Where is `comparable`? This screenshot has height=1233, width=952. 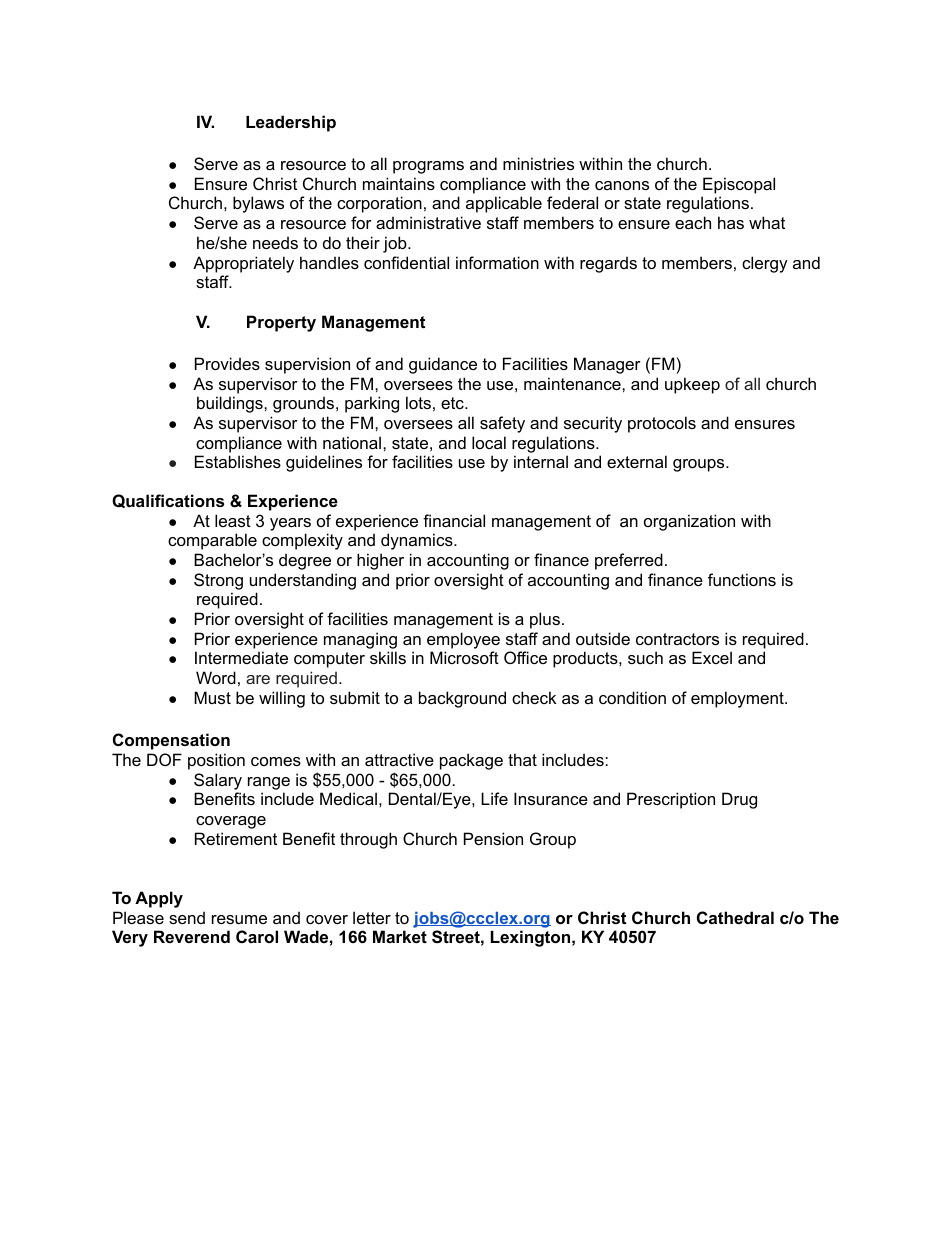
comparable is located at coordinates (212, 541).
